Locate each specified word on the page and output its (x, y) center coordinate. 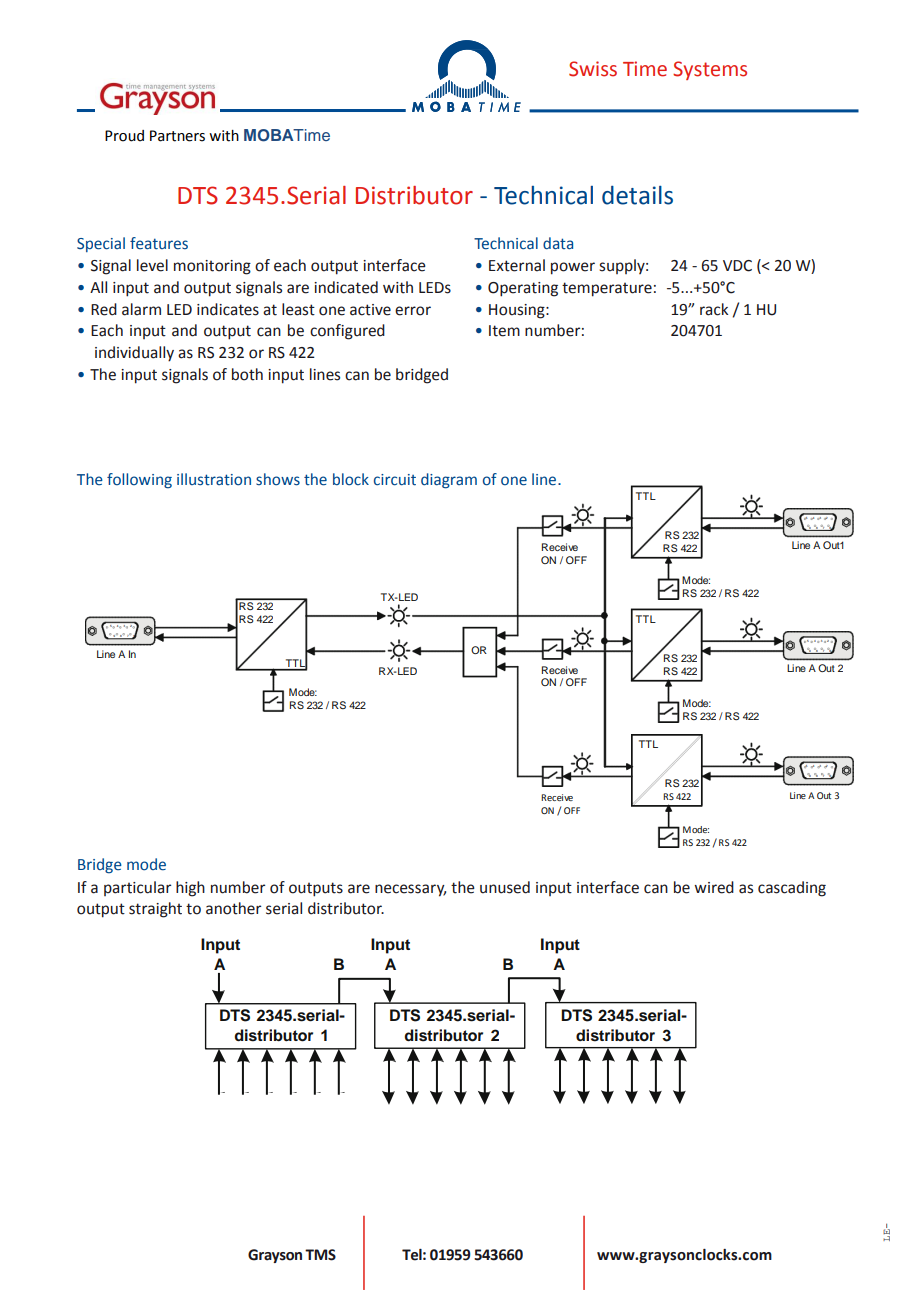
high (190, 889)
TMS (320, 1255)
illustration (214, 479)
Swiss (593, 69)
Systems (710, 70)
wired (714, 887)
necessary (410, 890)
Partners (177, 136)
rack (714, 309)
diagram (449, 481)
